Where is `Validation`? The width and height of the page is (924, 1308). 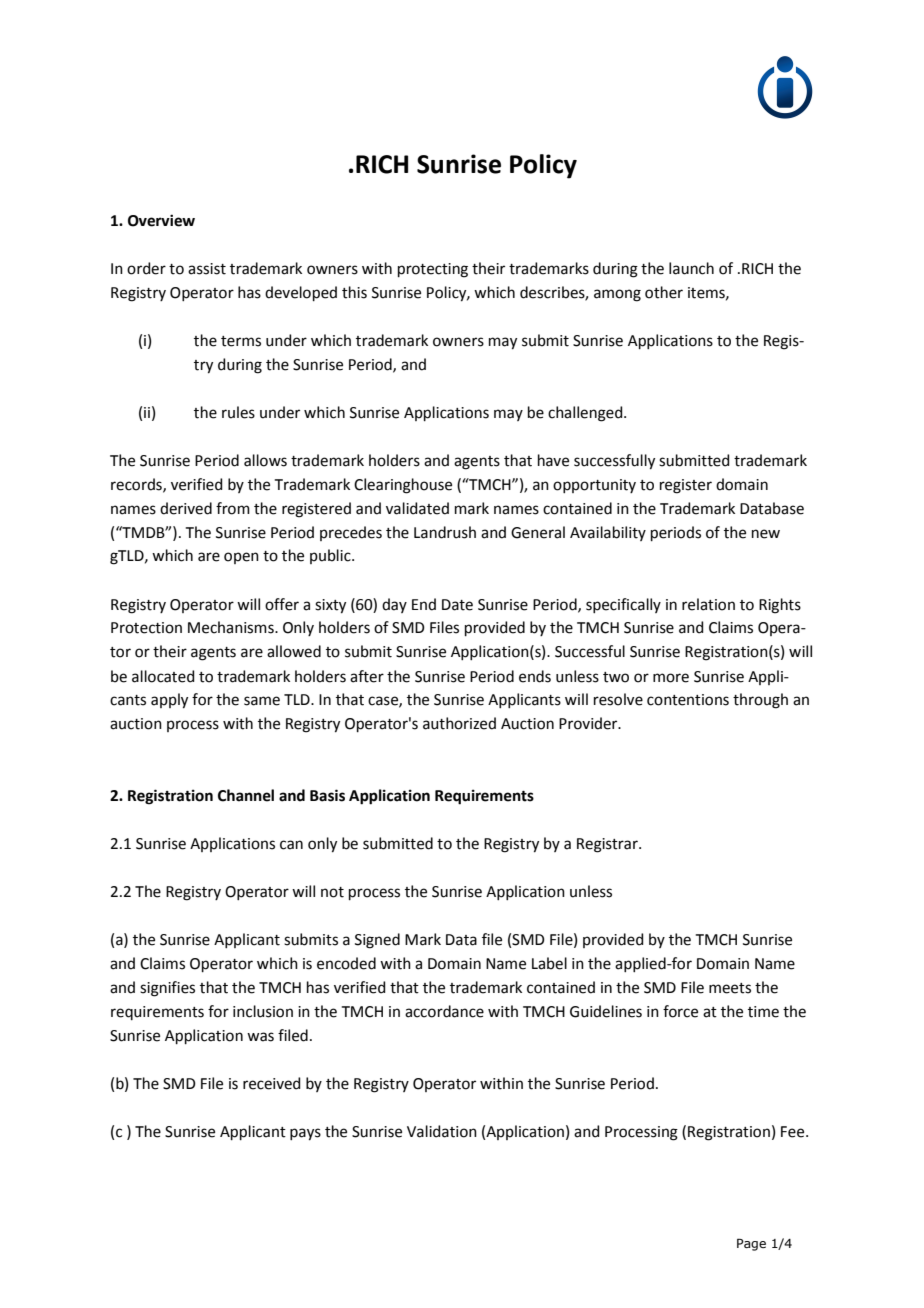 Validation is located at coordinates (442, 1131).
